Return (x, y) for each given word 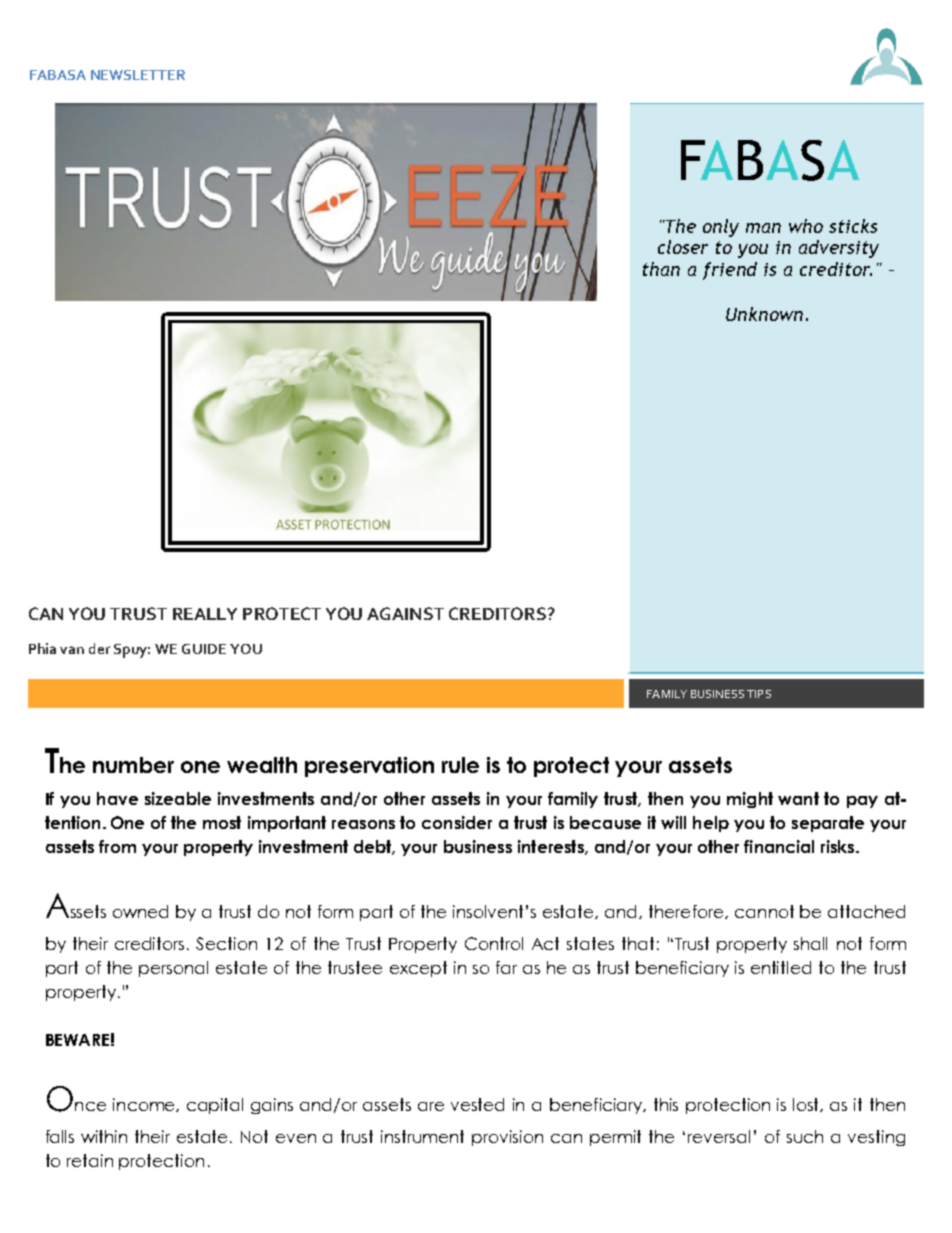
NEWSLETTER (138, 75)
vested (477, 1104)
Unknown (764, 314)
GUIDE (204, 649)
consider (457, 822)
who (806, 226)
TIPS (759, 694)
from (117, 846)
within (104, 1136)
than (661, 269)
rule (460, 765)
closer (683, 247)
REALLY (205, 614)
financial (779, 846)
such (805, 1136)
